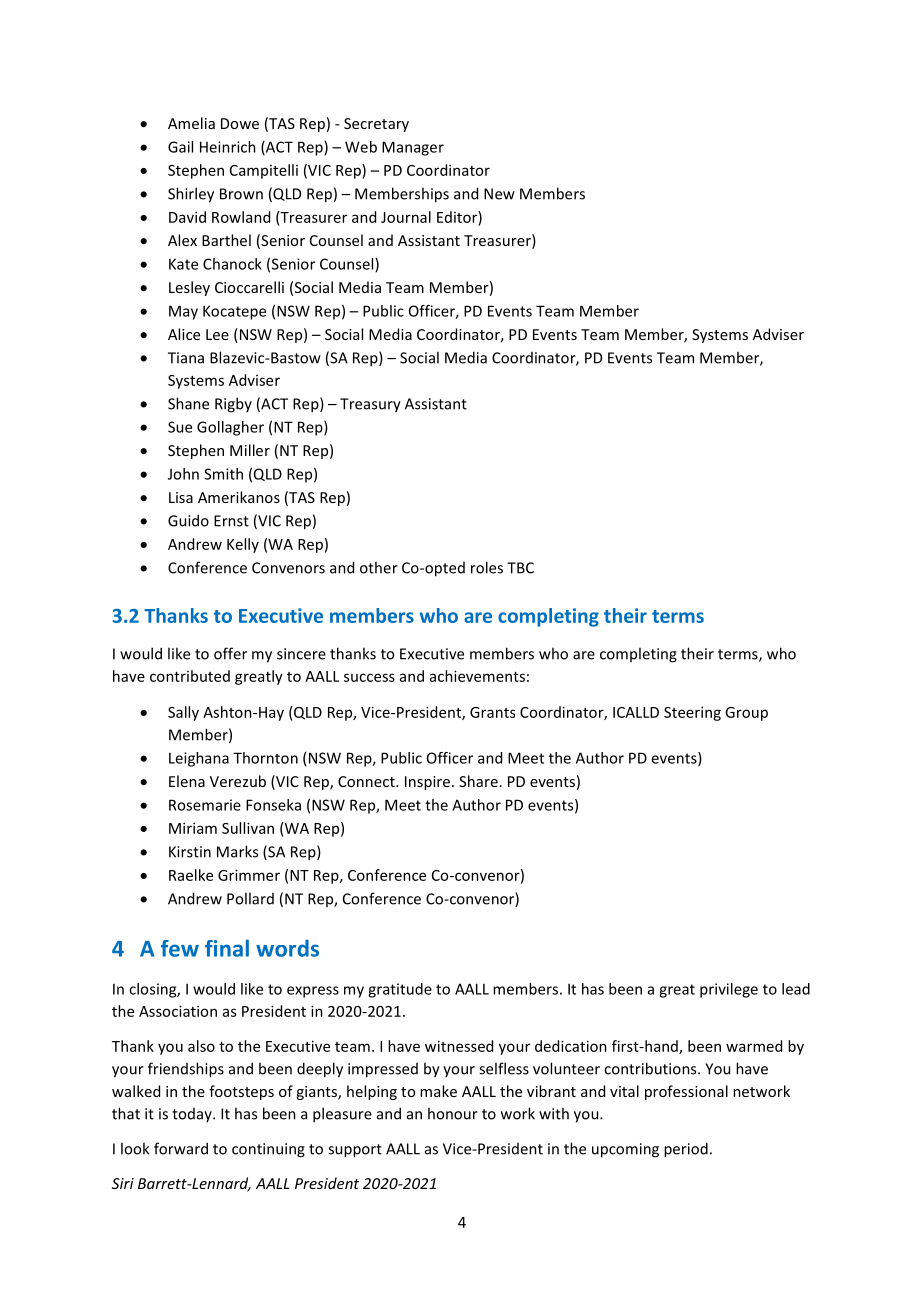 This document has height=1308, width=924. Describe the element at coordinates (477, 676) in the document. I see `achievements` at that location.
